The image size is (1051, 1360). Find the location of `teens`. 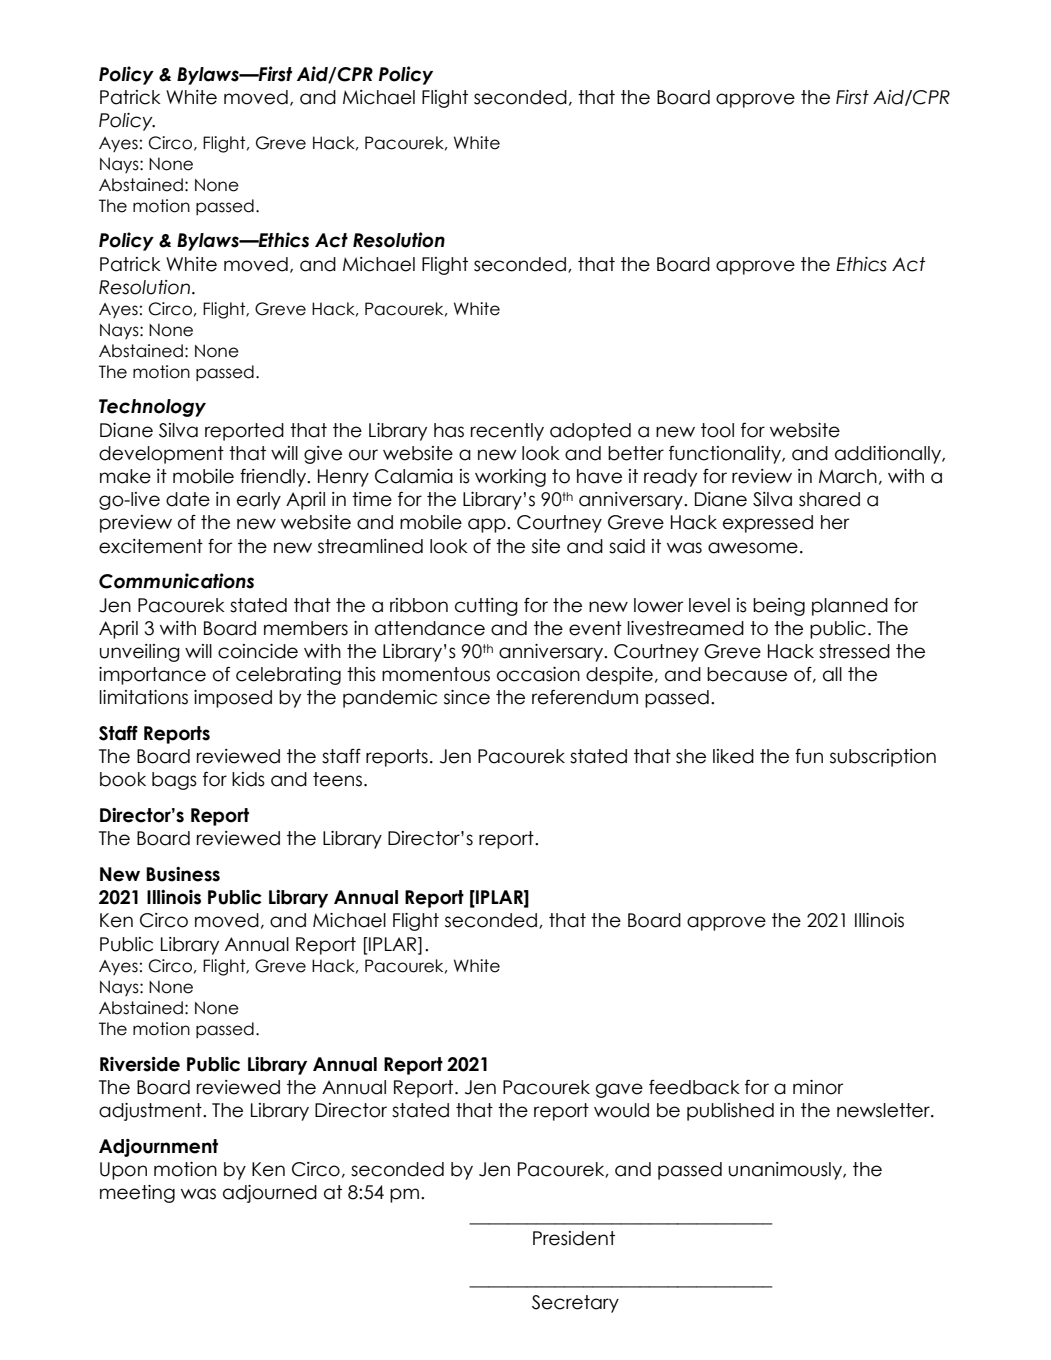

teens is located at coordinates (337, 779).
